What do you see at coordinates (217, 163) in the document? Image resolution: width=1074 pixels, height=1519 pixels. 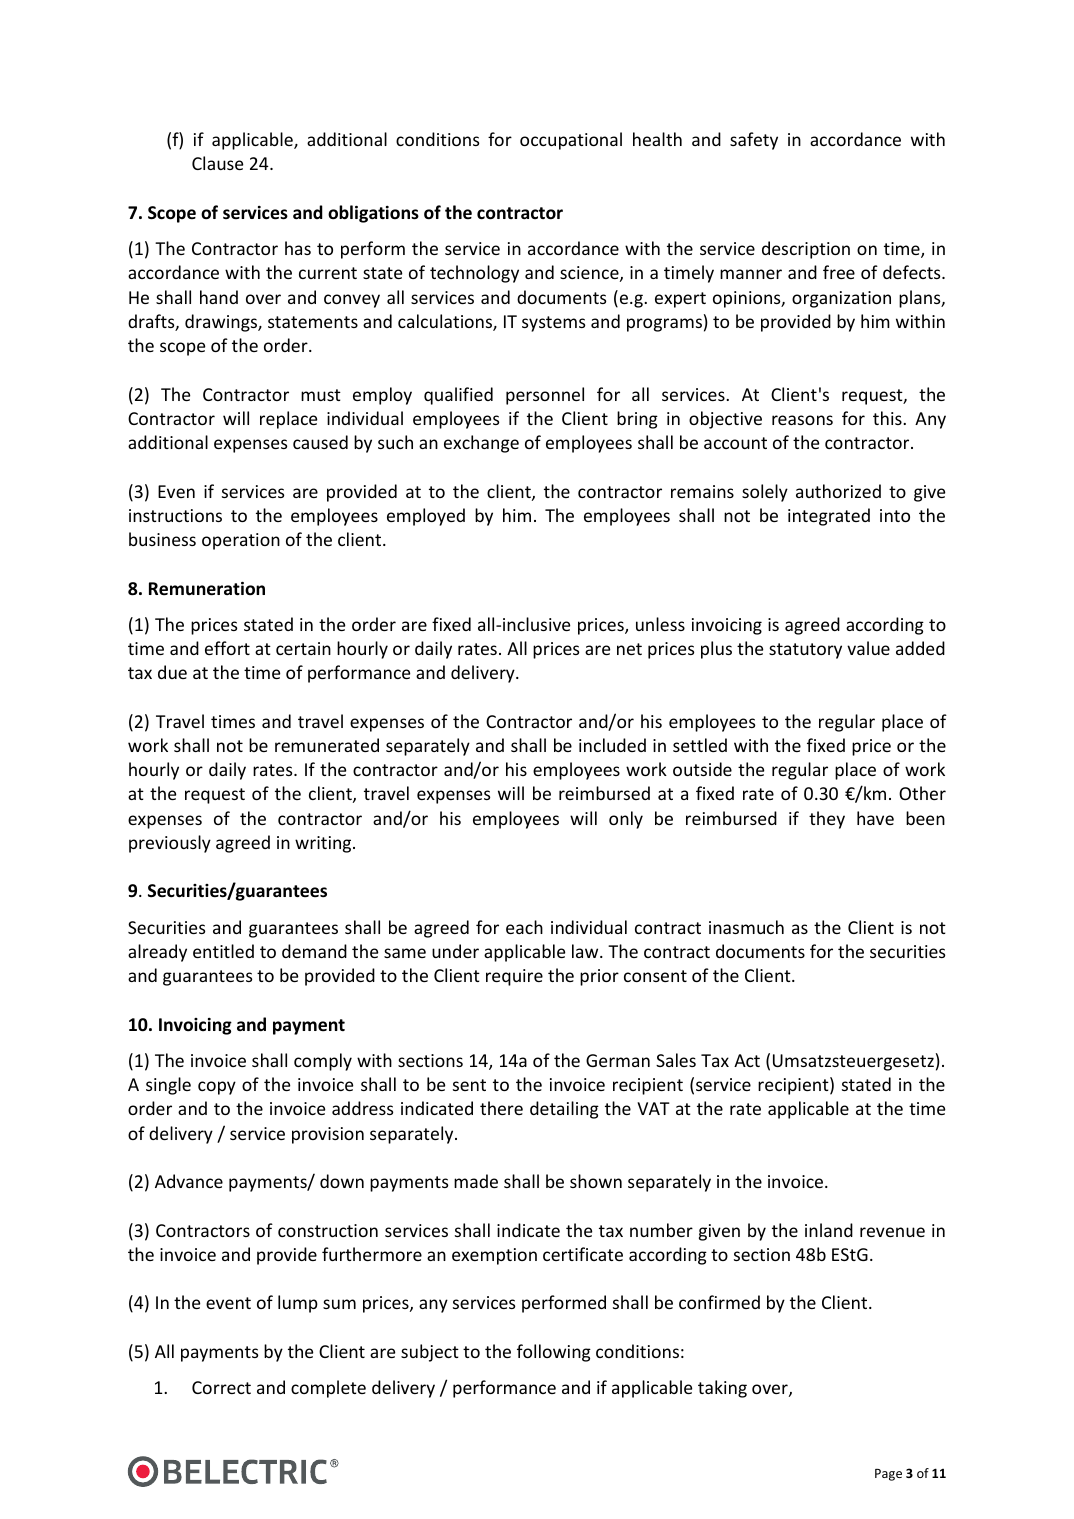 I see `Clause` at bounding box center [217, 163].
